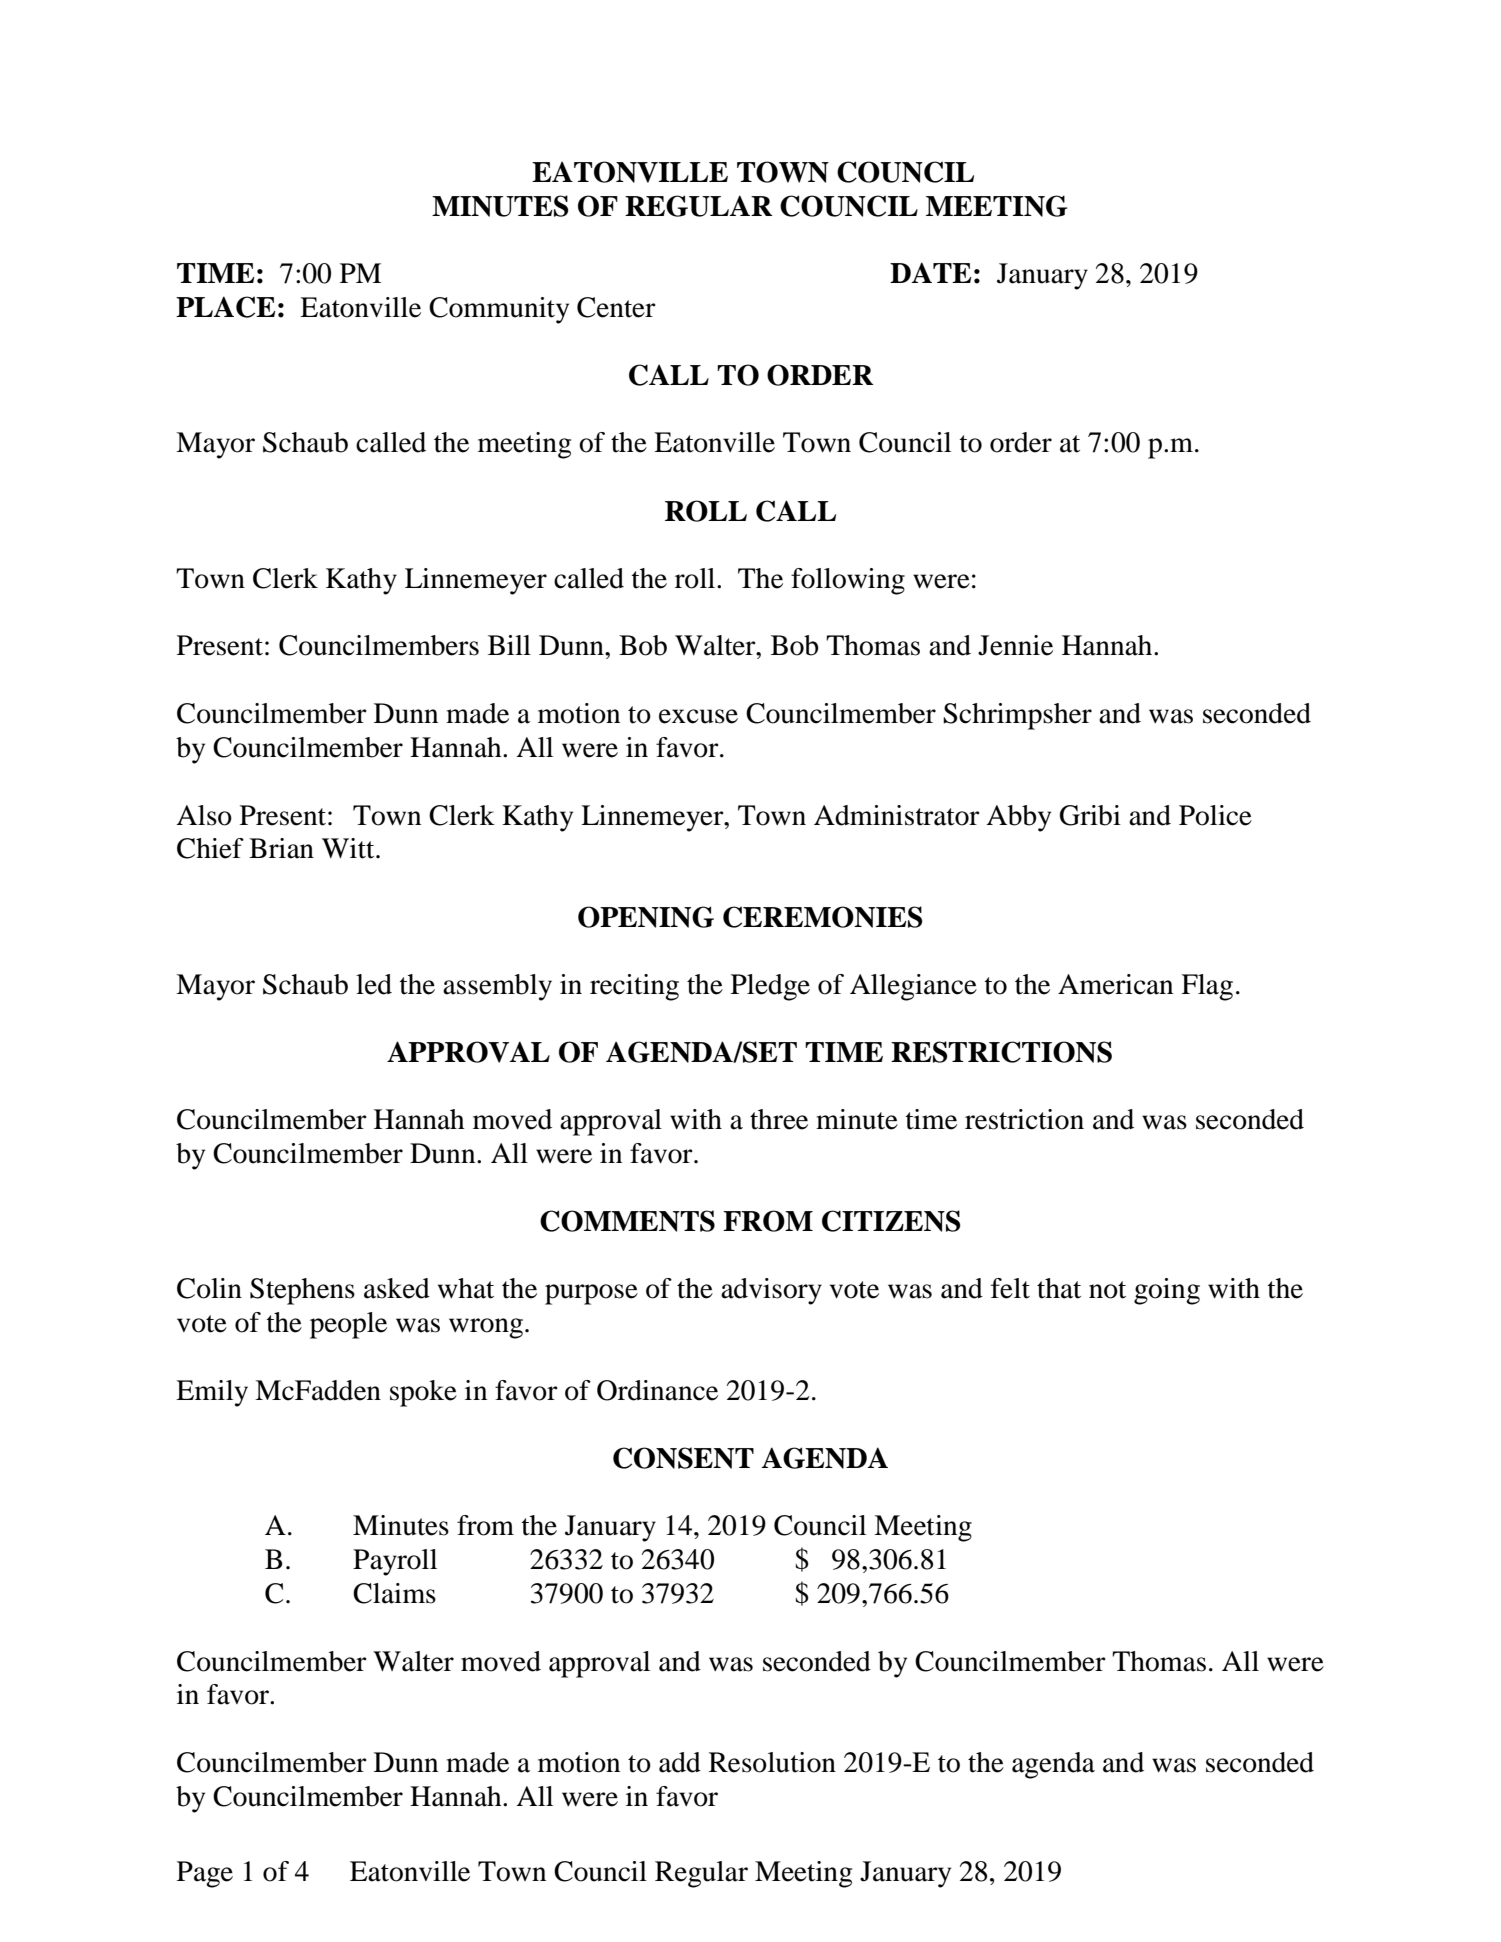 Image resolution: width=1501 pixels, height=1942 pixels. What do you see at coordinates (205, 1874) in the screenshot?
I see `Page` at bounding box center [205, 1874].
